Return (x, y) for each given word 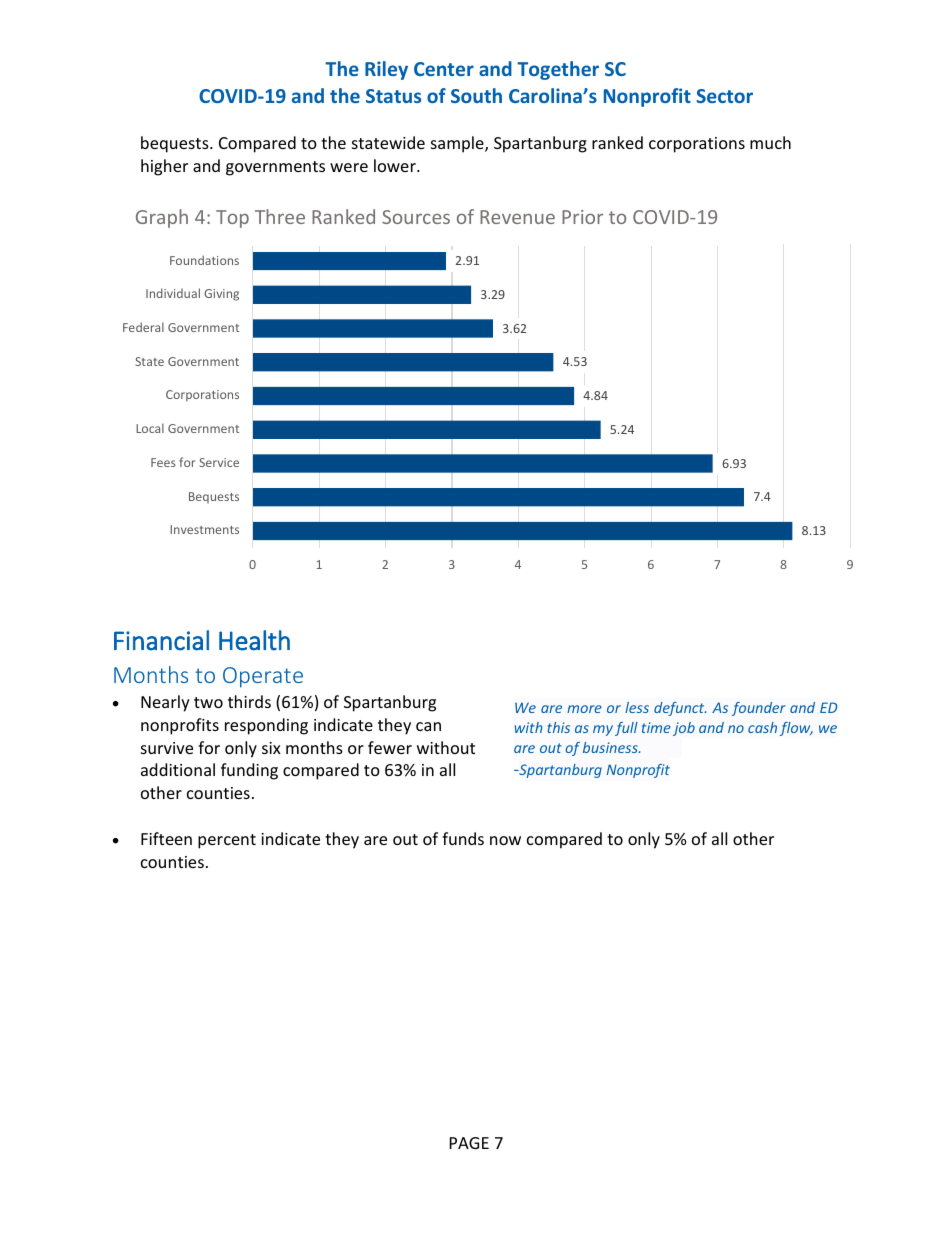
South (476, 95)
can (428, 726)
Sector (725, 96)
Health (254, 640)
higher (164, 167)
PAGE (469, 1143)
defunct (680, 709)
